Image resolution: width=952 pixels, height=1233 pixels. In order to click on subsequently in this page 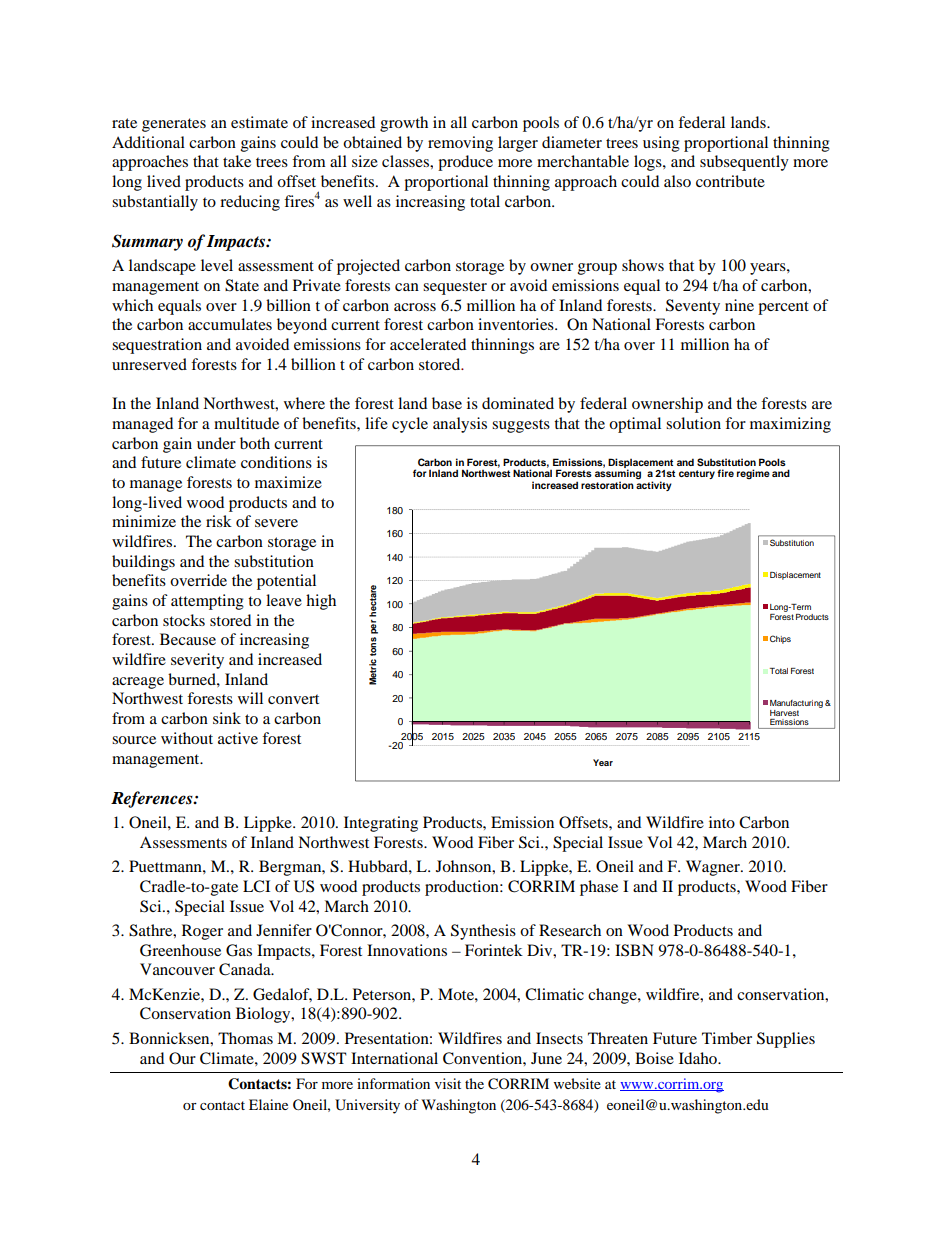, I will do `click(744, 163)`.
